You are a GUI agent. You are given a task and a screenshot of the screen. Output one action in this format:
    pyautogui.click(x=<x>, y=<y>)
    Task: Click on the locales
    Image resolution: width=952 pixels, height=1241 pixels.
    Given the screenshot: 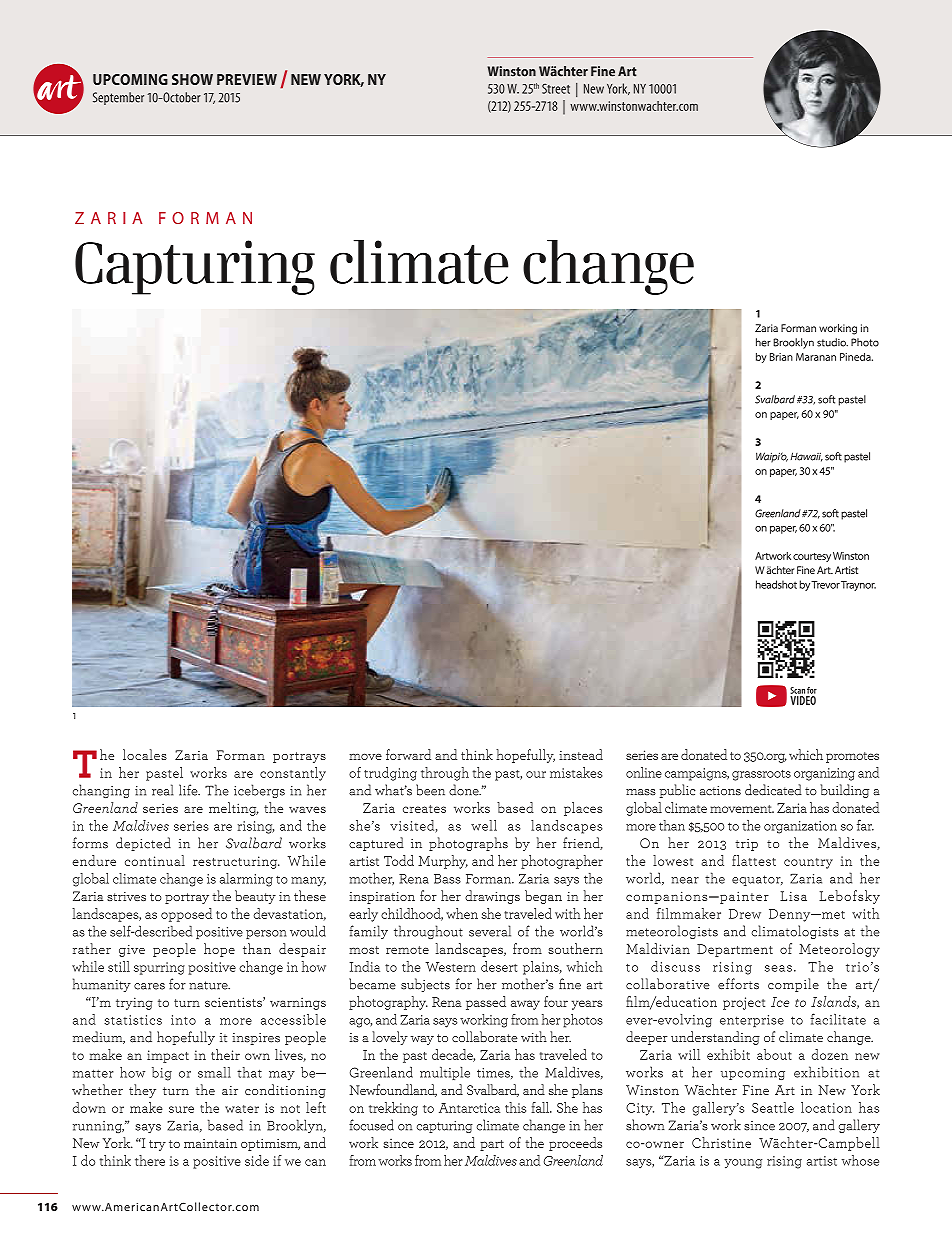 What is the action you would take?
    pyautogui.click(x=145, y=754)
